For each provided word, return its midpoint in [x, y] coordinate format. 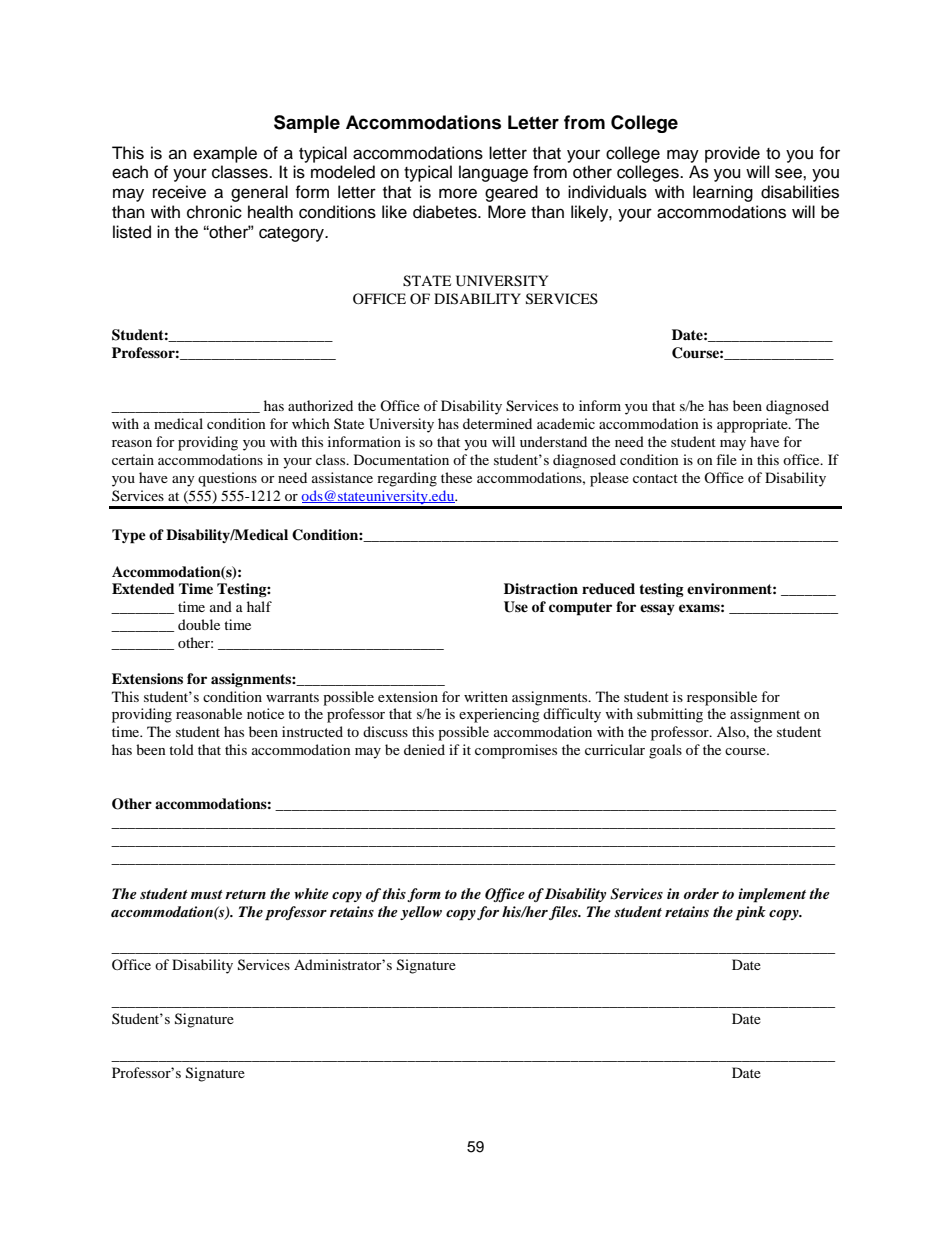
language [493, 173]
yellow [421, 913]
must [206, 894]
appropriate [753, 425]
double [199, 624]
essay [657, 609]
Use [516, 607]
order [701, 893]
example [225, 154]
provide [732, 154]
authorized [320, 405]
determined [497, 423]
